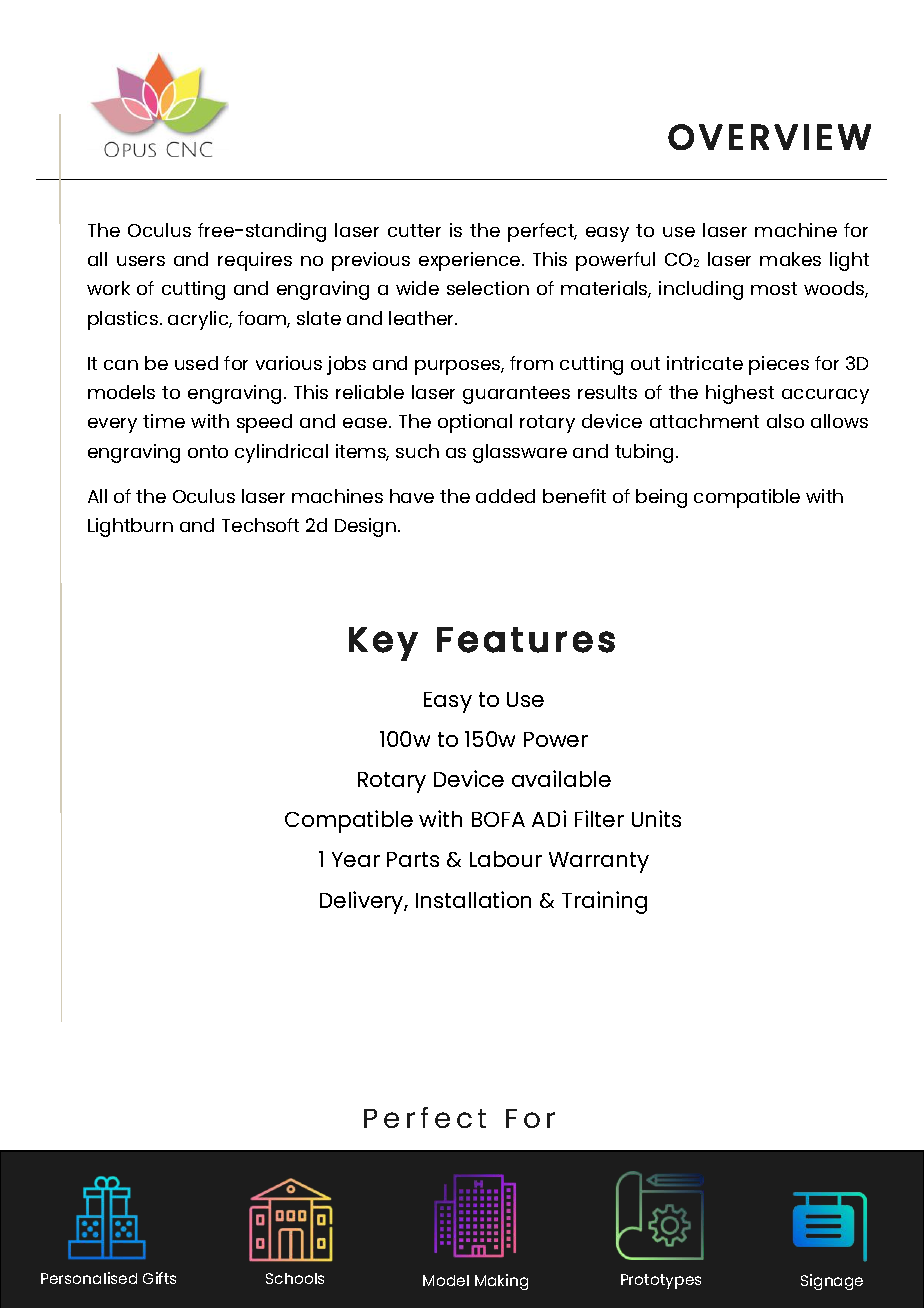  I want to click on Gifts, so click(159, 1278).
